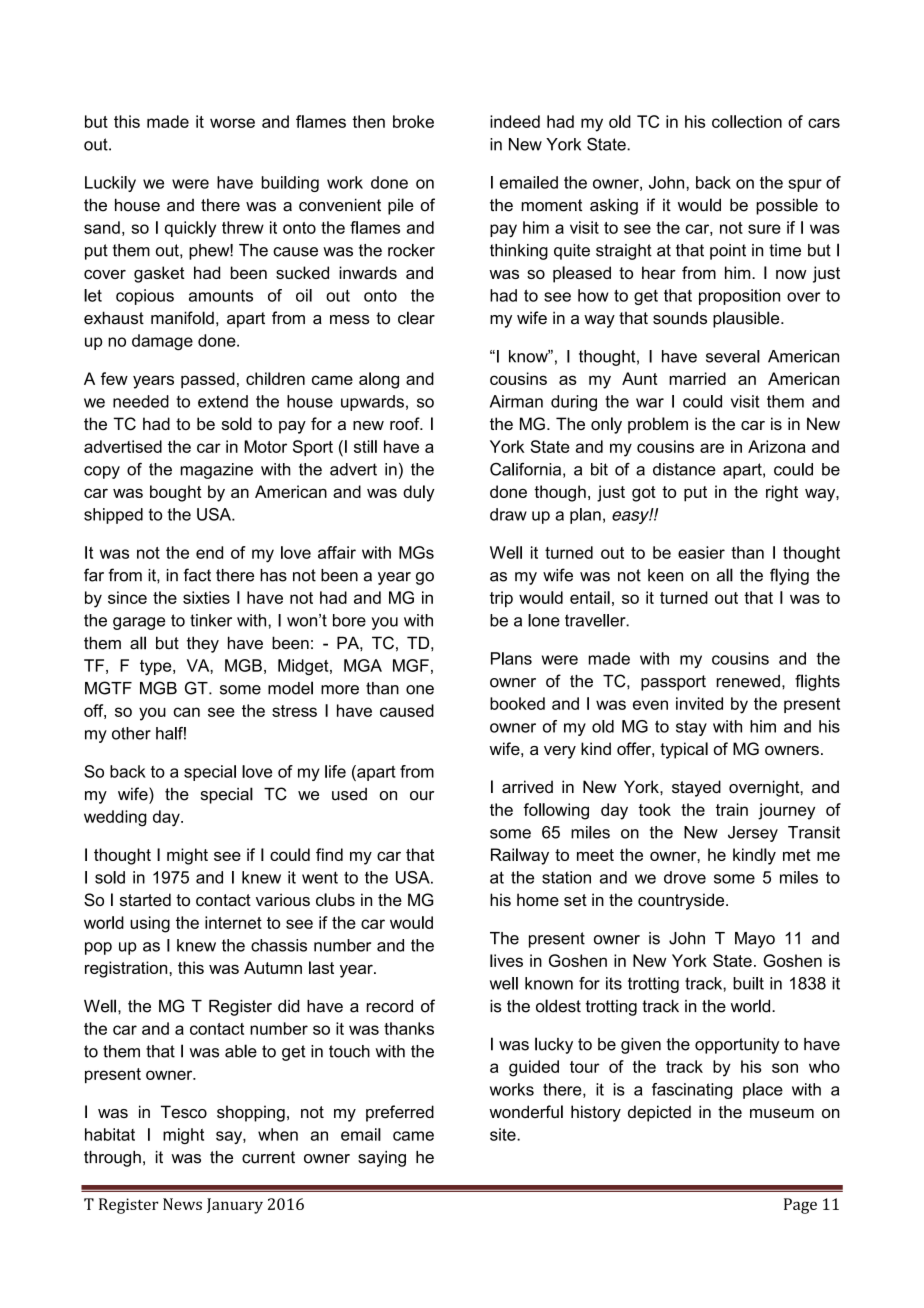 This screenshot has height=1308, width=924. Describe the element at coordinates (800, 1206) in the screenshot. I see `Page` at that location.
